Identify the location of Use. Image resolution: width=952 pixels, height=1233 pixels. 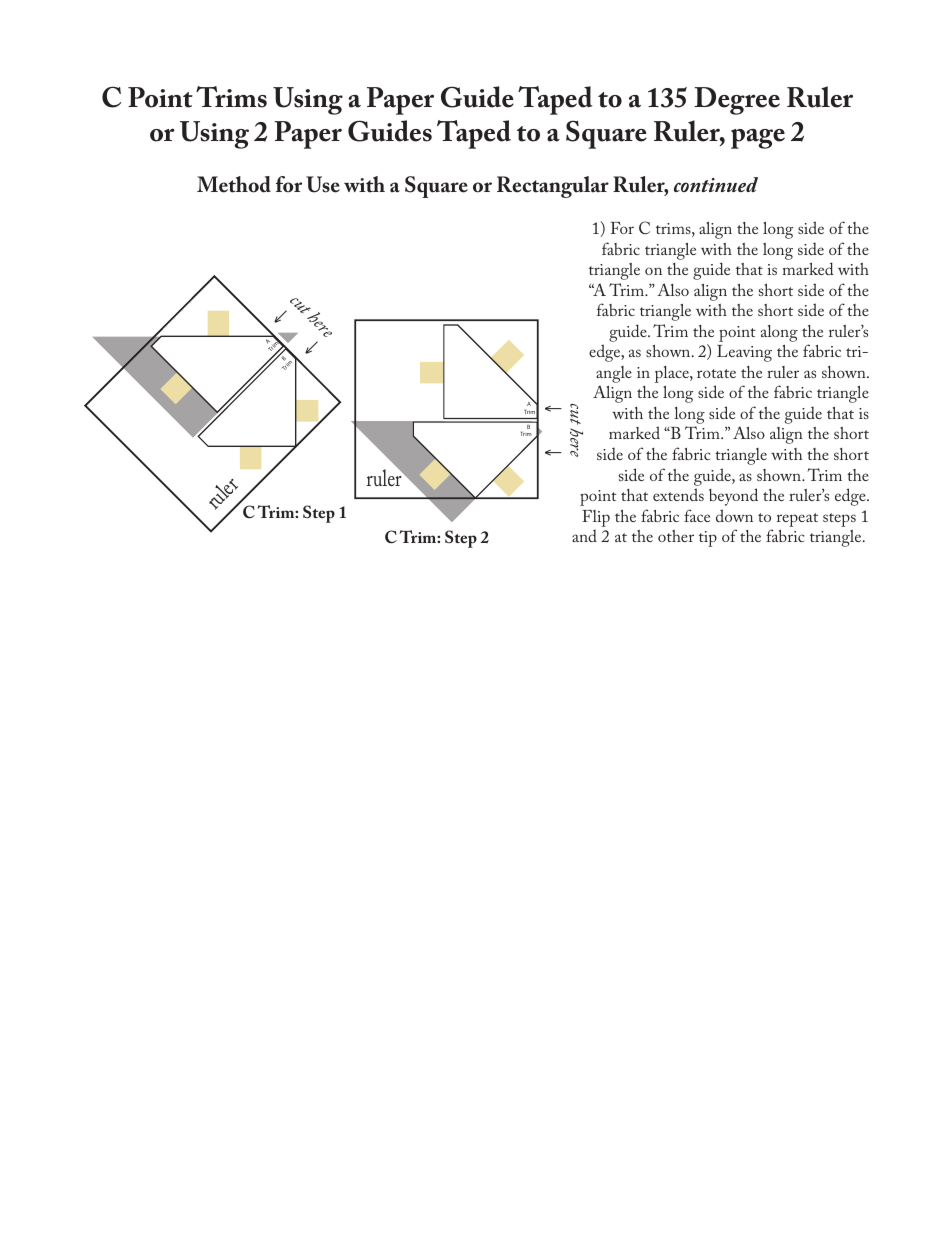
(323, 184).
